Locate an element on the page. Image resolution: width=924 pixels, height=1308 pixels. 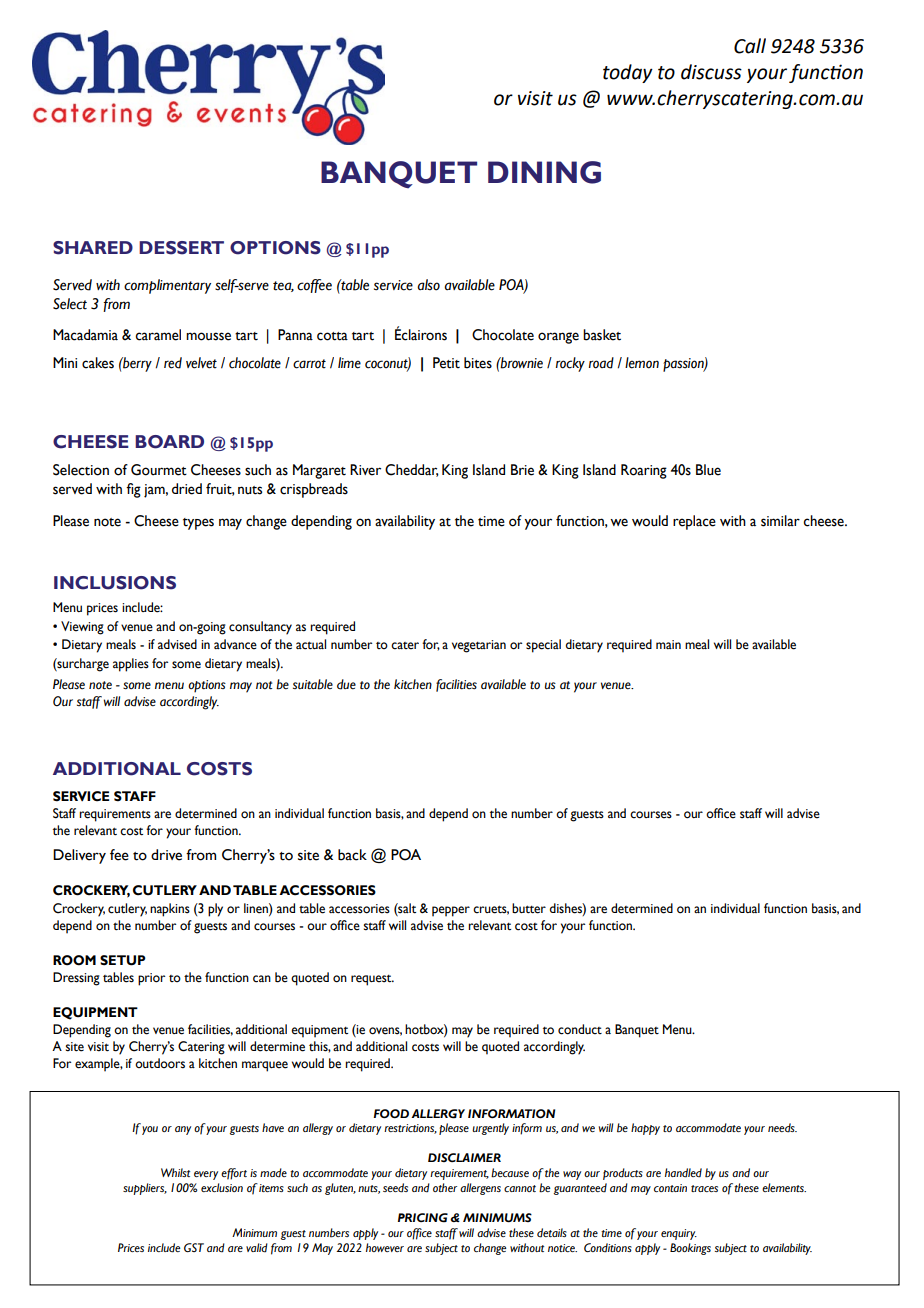
traces is located at coordinates (704, 1188).
